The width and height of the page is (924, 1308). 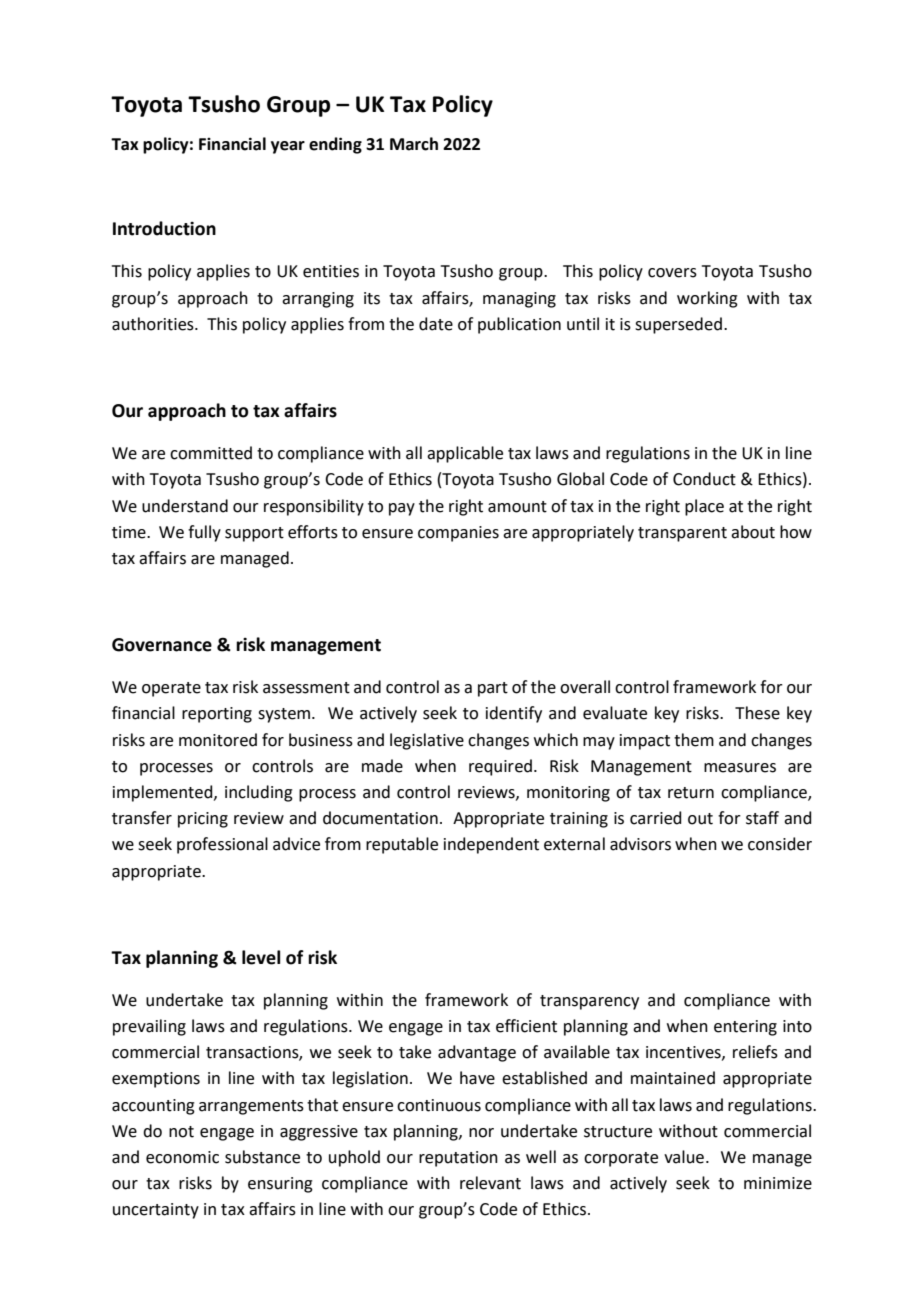 I want to click on March, so click(x=414, y=144).
